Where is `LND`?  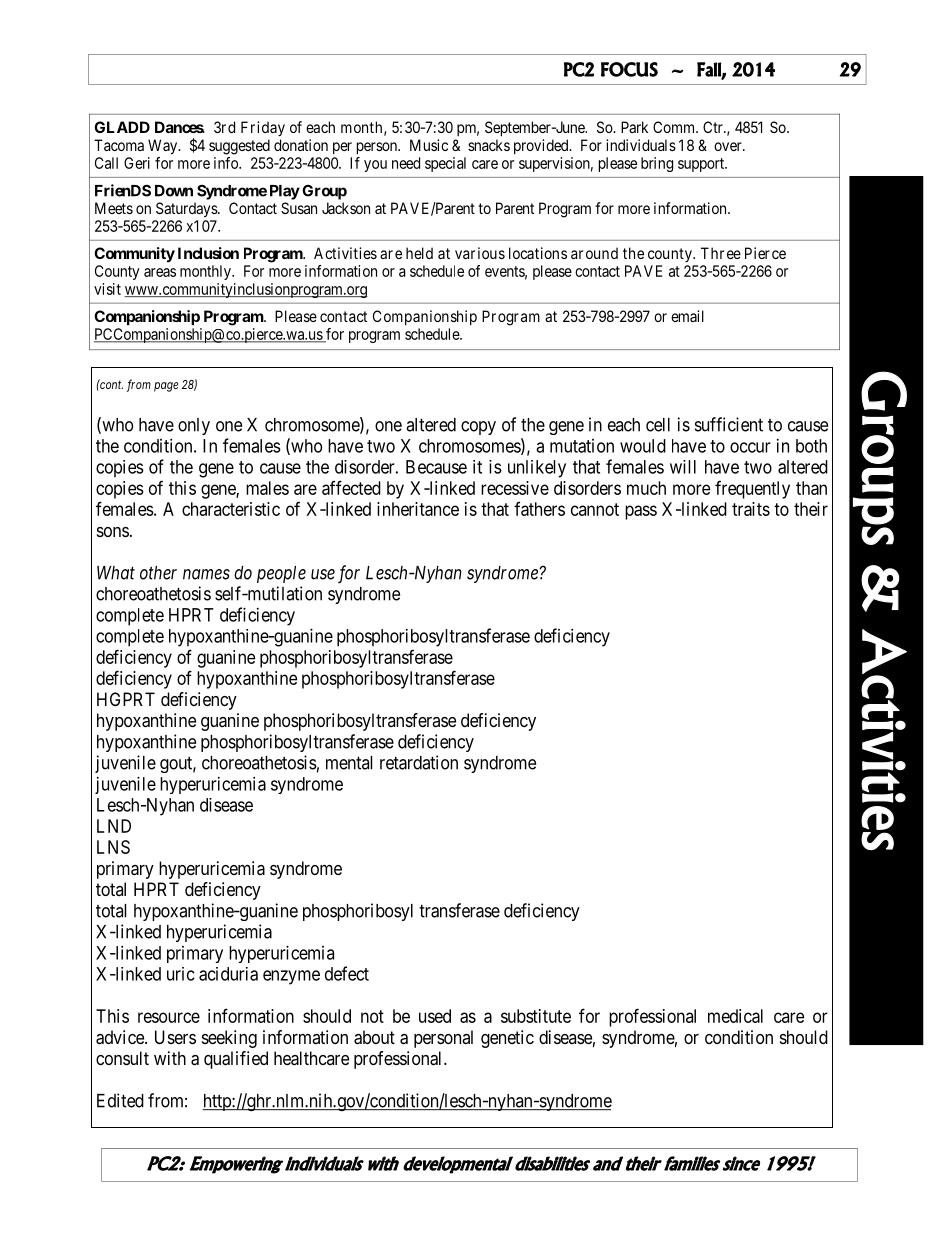 LND is located at coordinates (114, 826).
